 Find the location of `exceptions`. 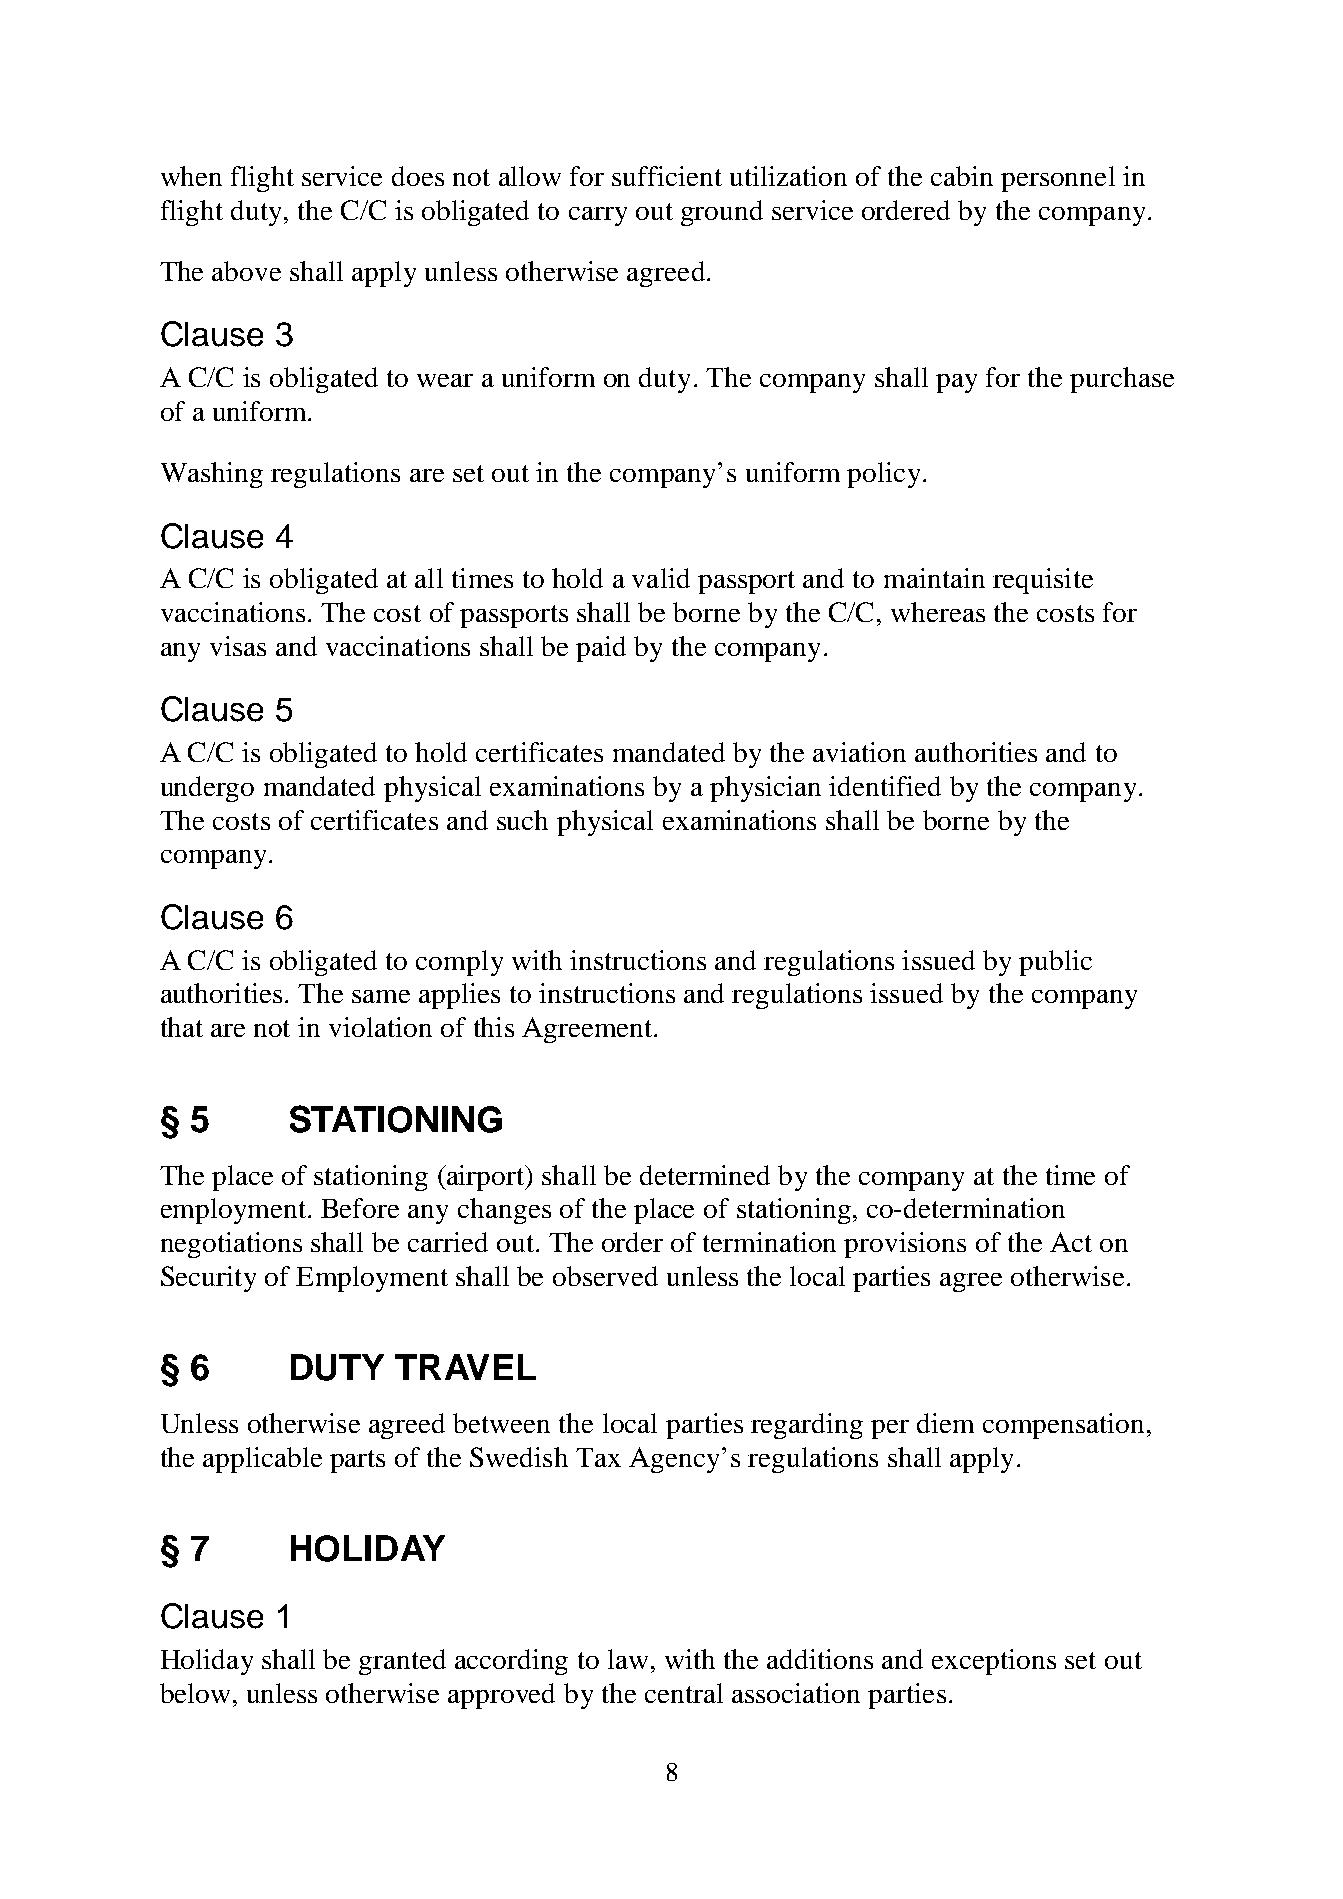

exceptions is located at coordinates (994, 1662).
